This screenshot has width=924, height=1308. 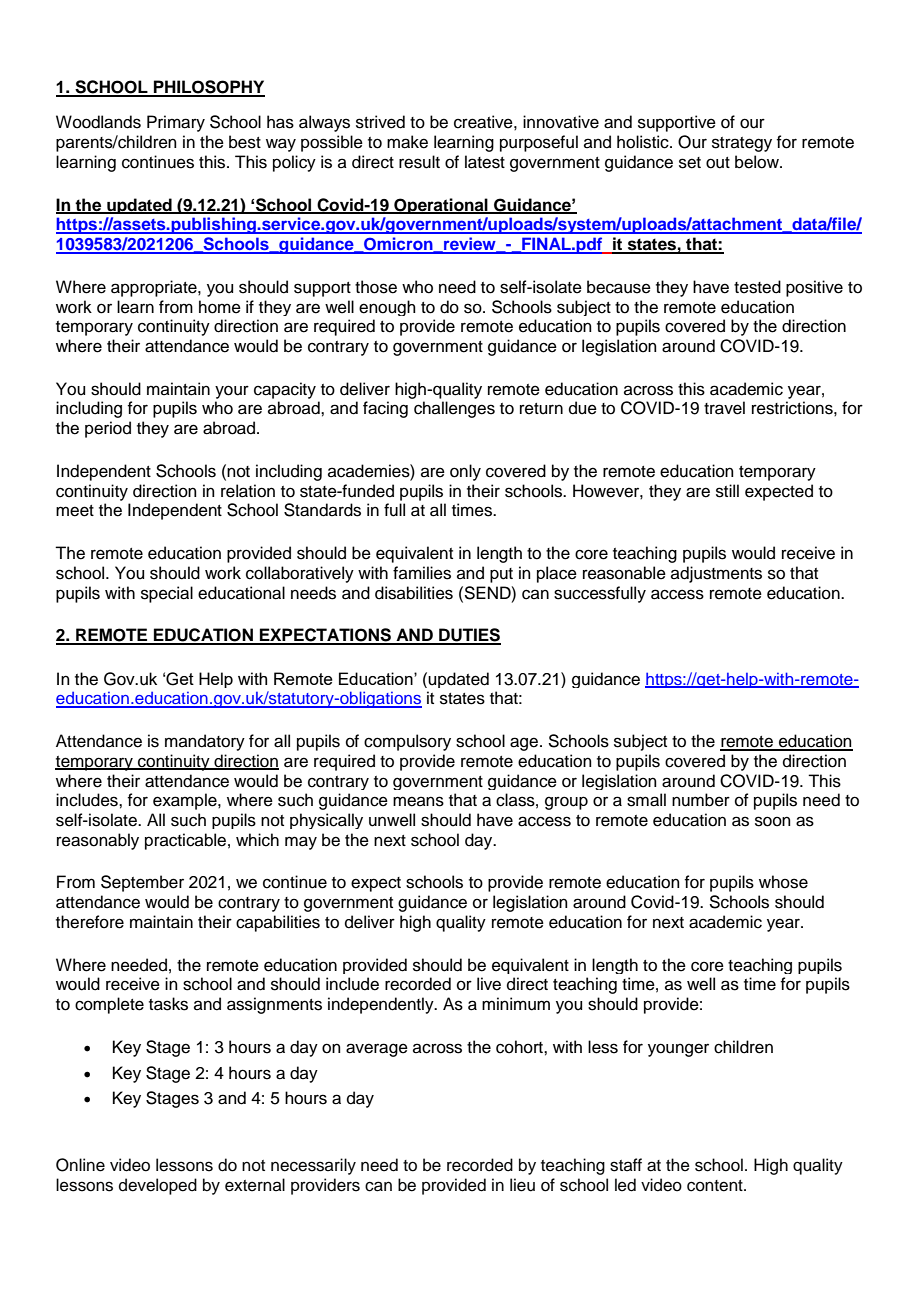 I want to click on Primary, so click(x=176, y=123).
